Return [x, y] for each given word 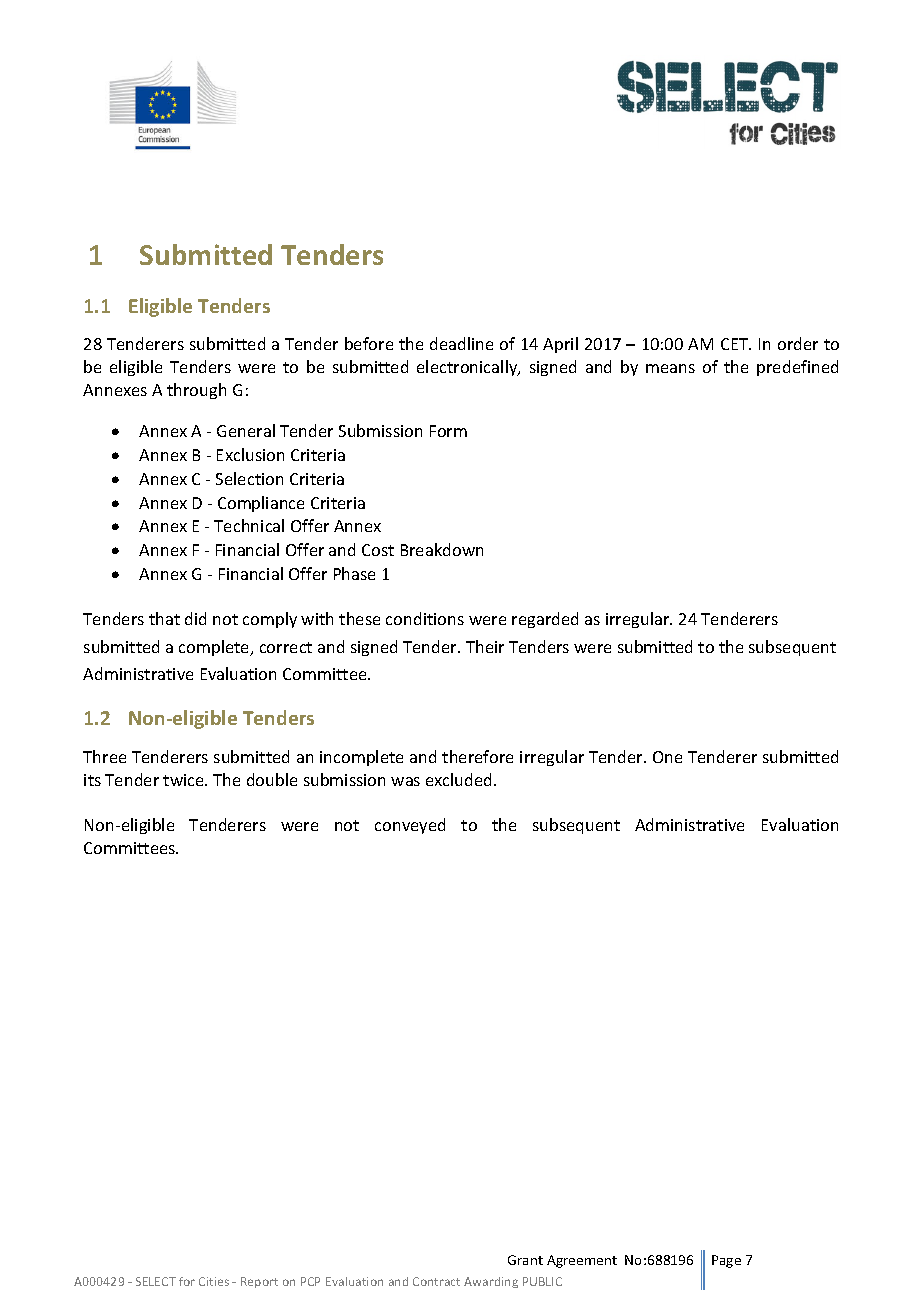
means [670, 368]
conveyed [410, 826]
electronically [468, 368]
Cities [214, 1281]
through [196, 391]
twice [184, 780]
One [667, 757]
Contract [436, 1281]
